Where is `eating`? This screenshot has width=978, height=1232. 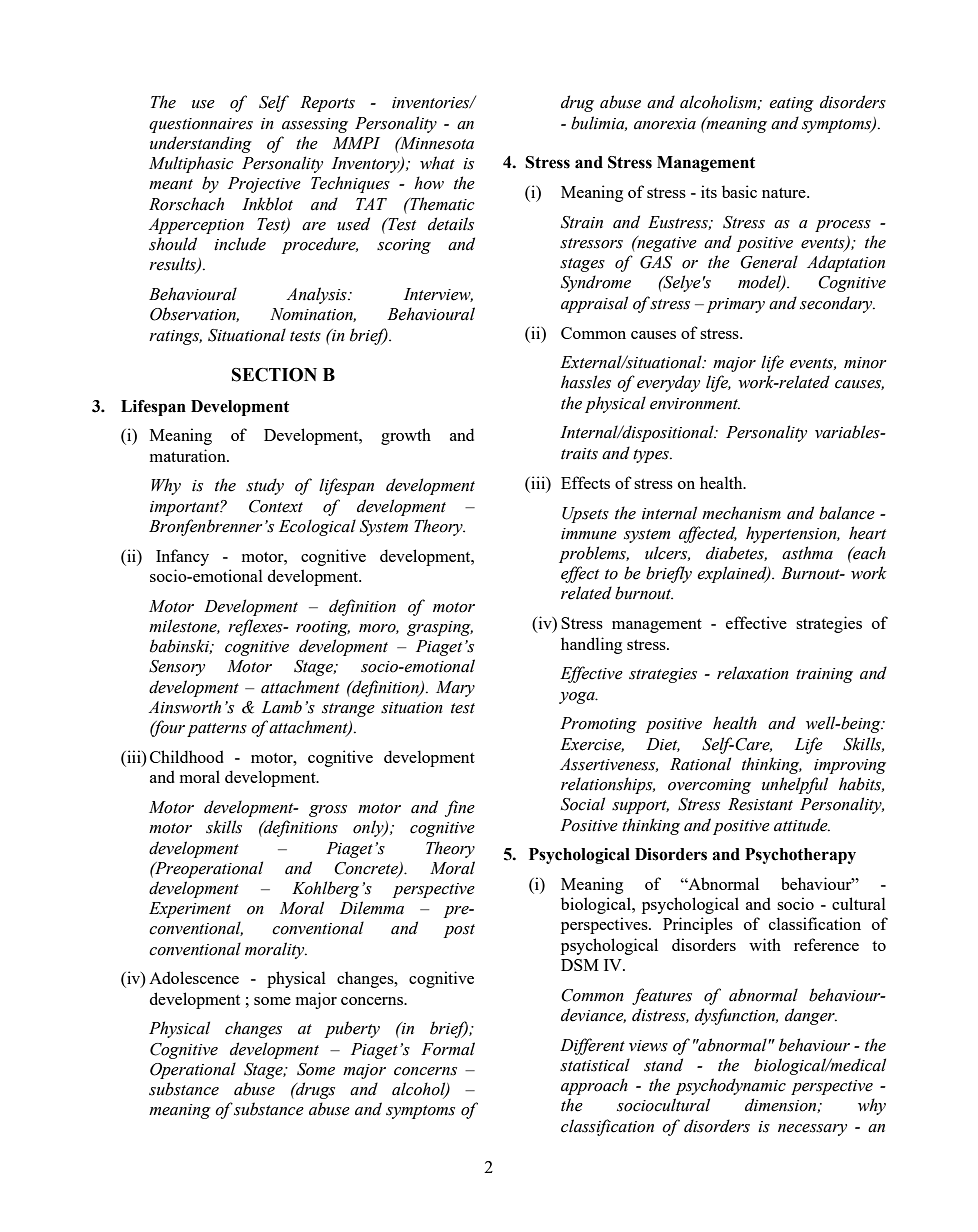 eating is located at coordinates (791, 104).
